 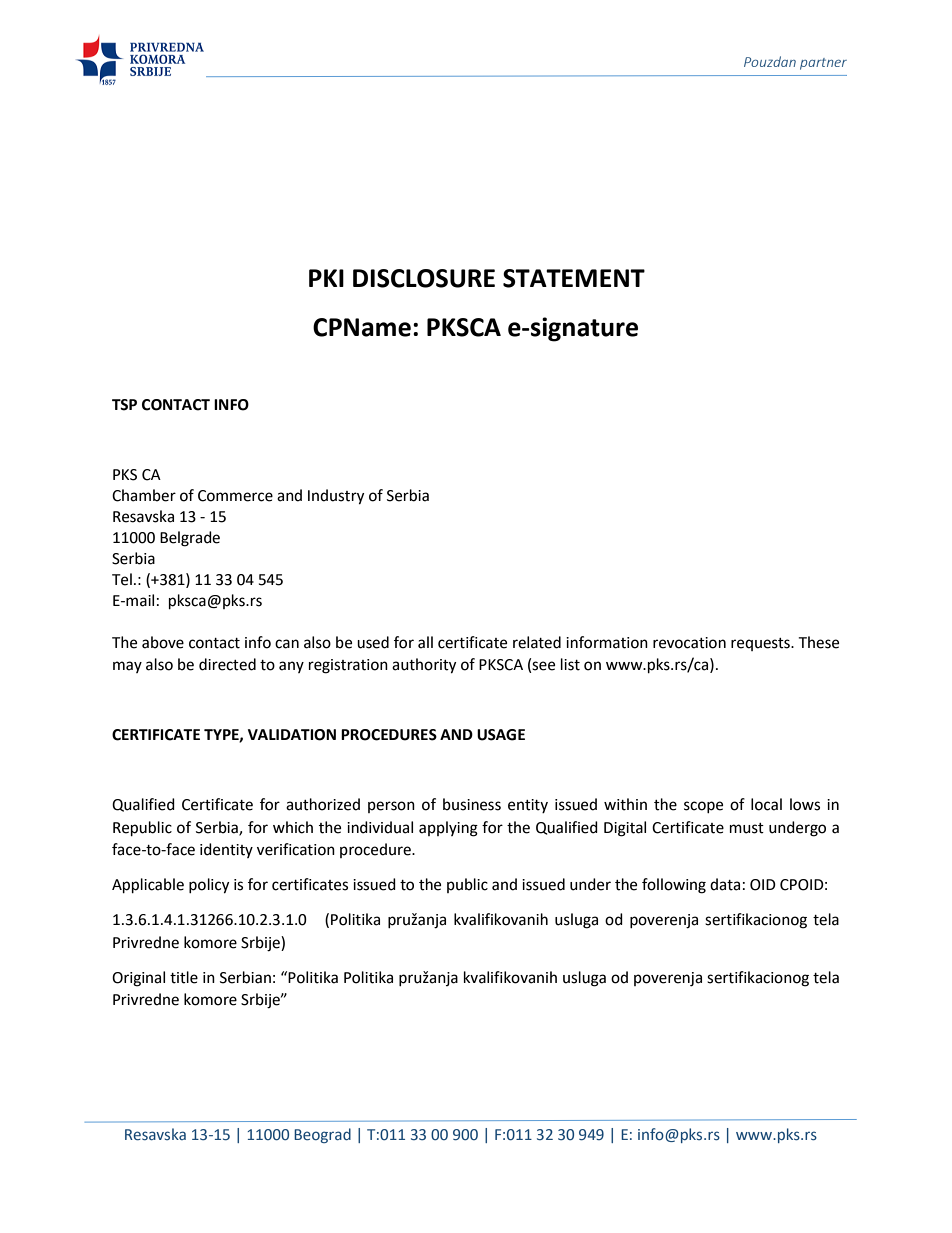 What do you see at coordinates (326, 278) in the document?
I see `PKI` at bounding box center [326, 278].
